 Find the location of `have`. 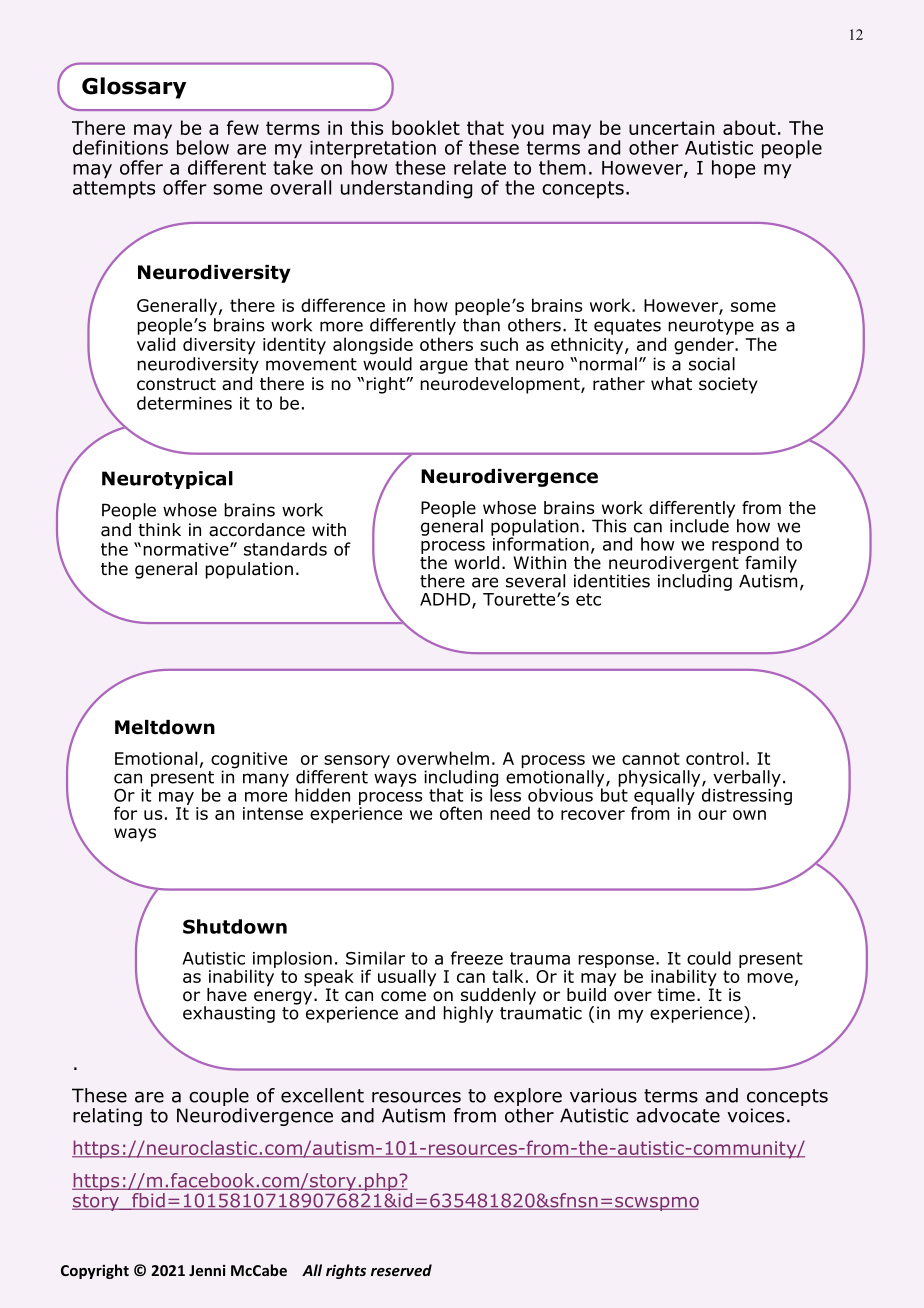

have is located at coordinates (227, 995).
